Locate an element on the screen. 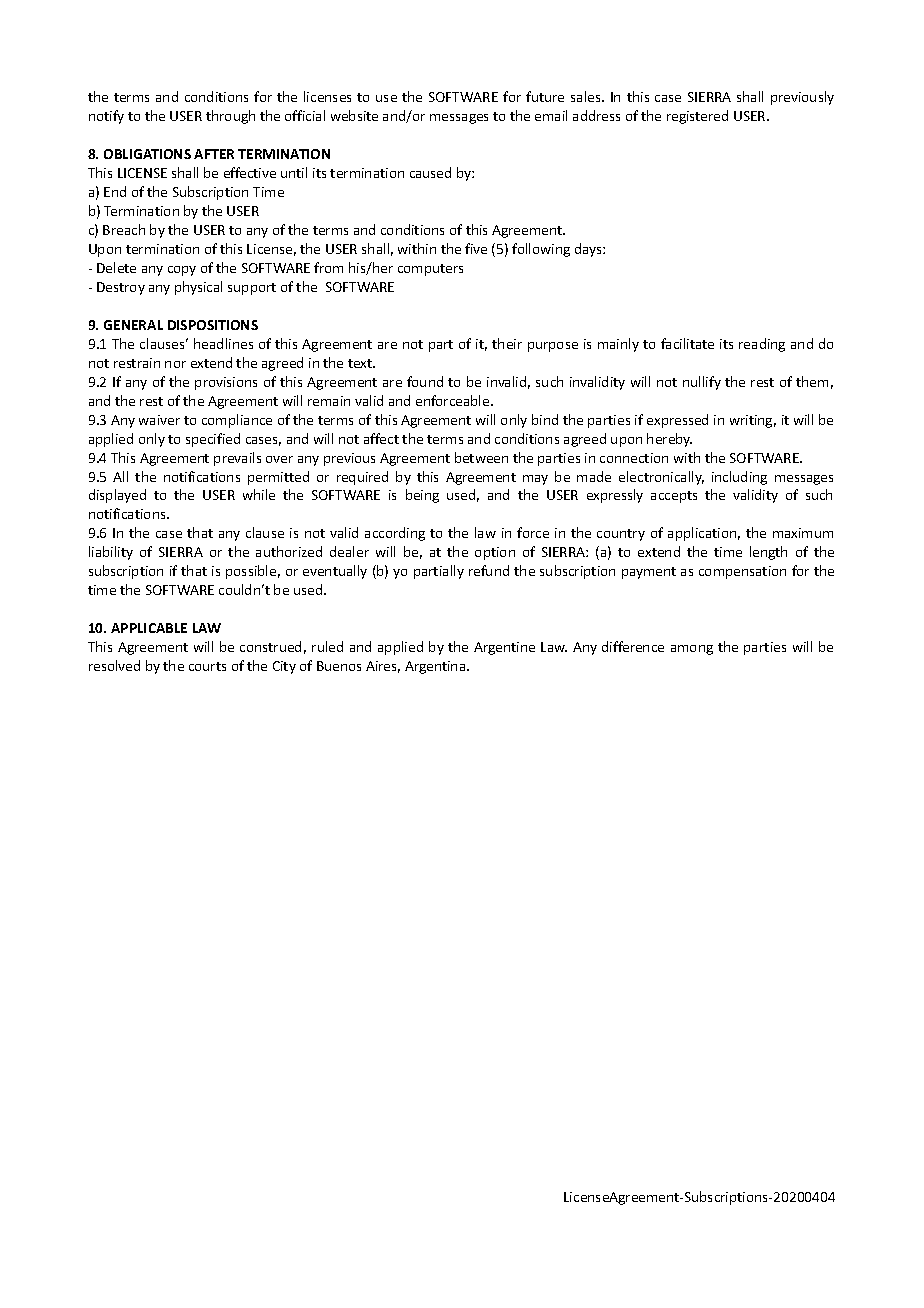 This screenshot has height=1308, width=924. courts is located at coordinates (207, 666).
